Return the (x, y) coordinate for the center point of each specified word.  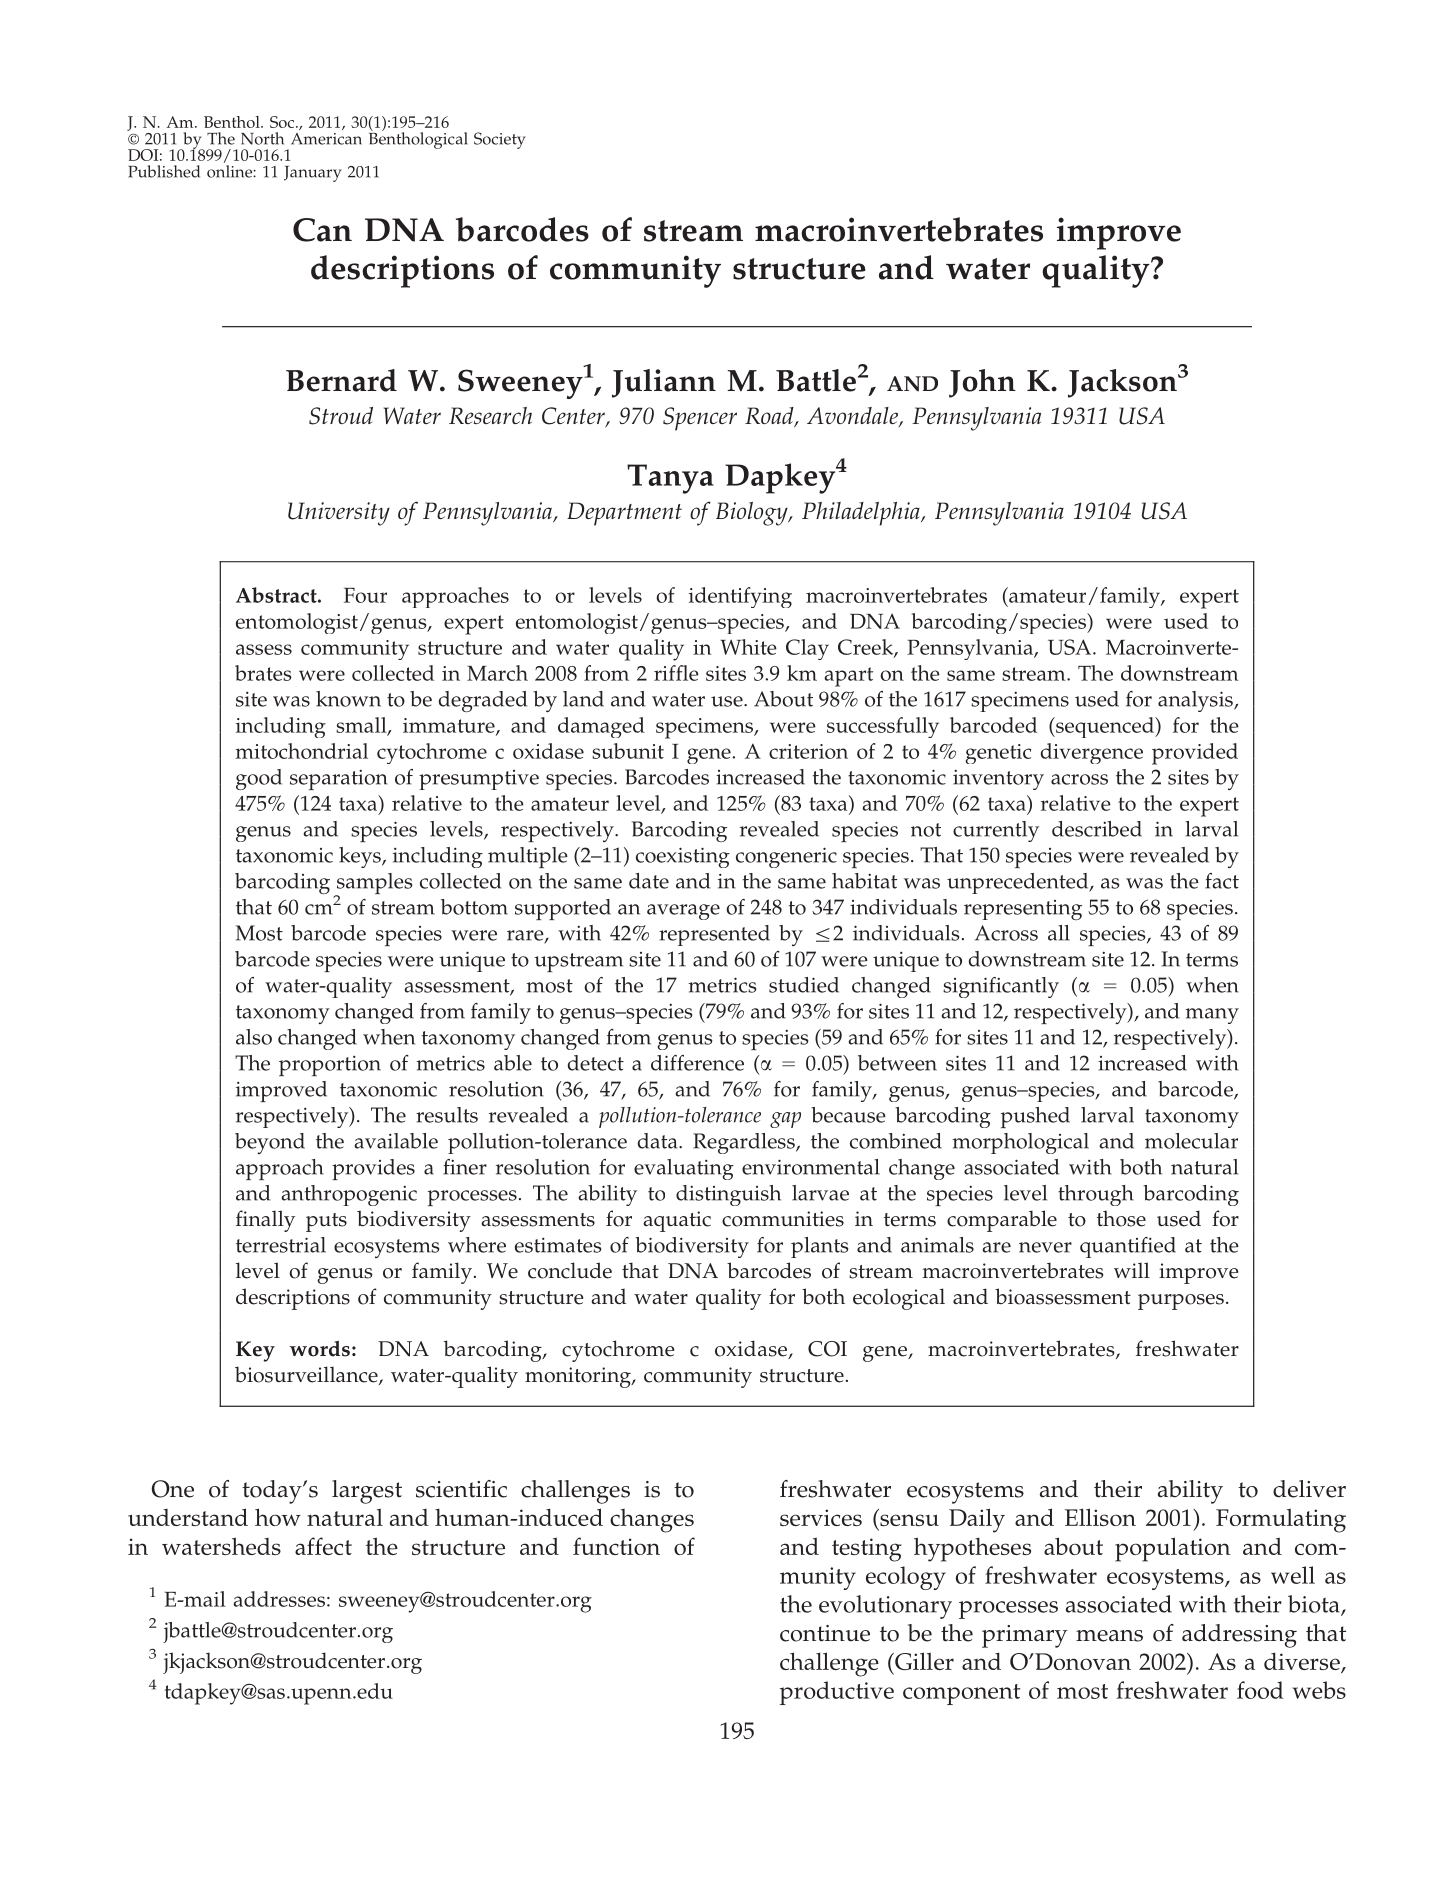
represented (714, 935)
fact (1222, 881)
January (313, 174)
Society (500, 140)
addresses (279, 1599)
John (982, 383)
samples (373, 885)
